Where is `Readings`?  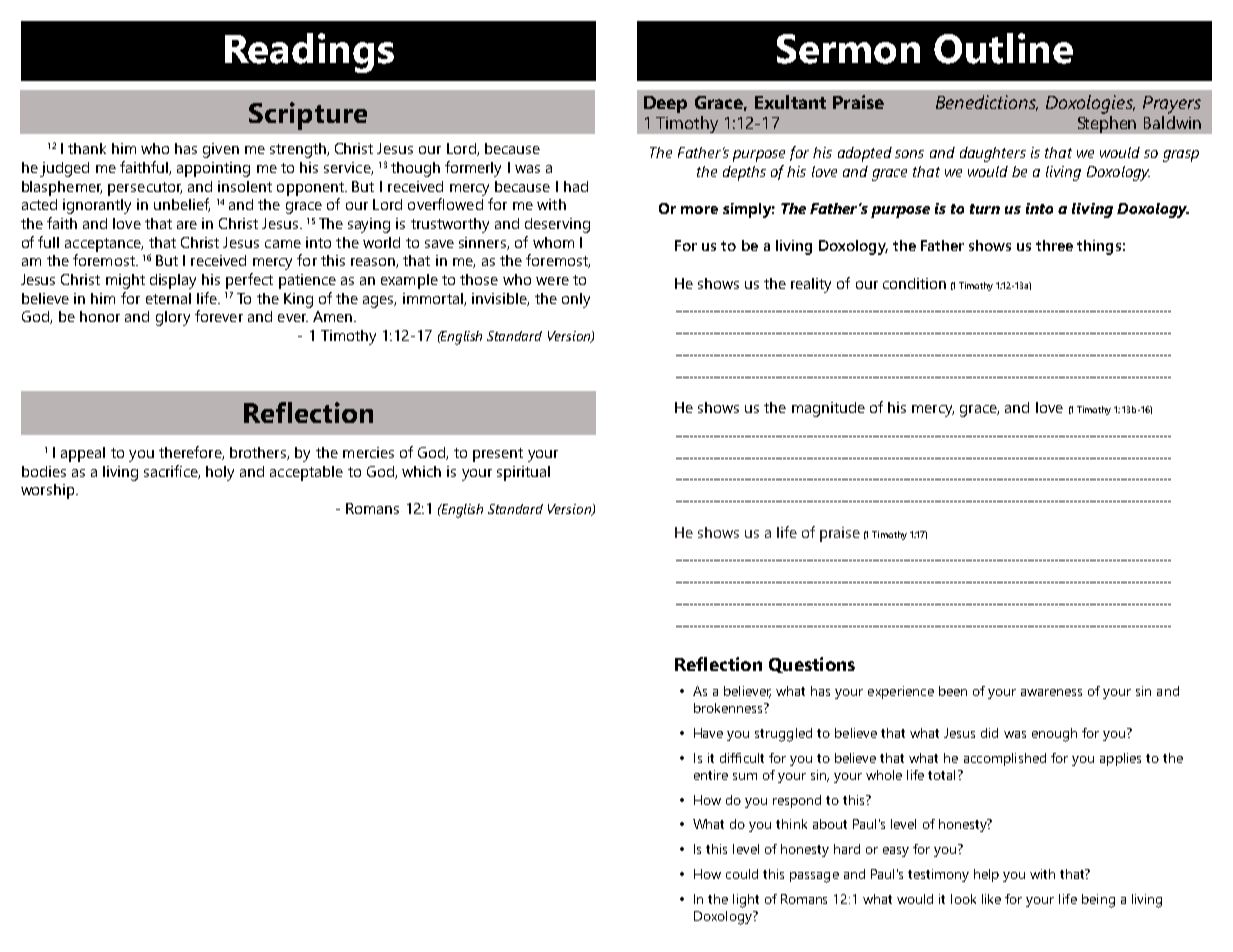
Readings is located at coordinates (309, 53).
